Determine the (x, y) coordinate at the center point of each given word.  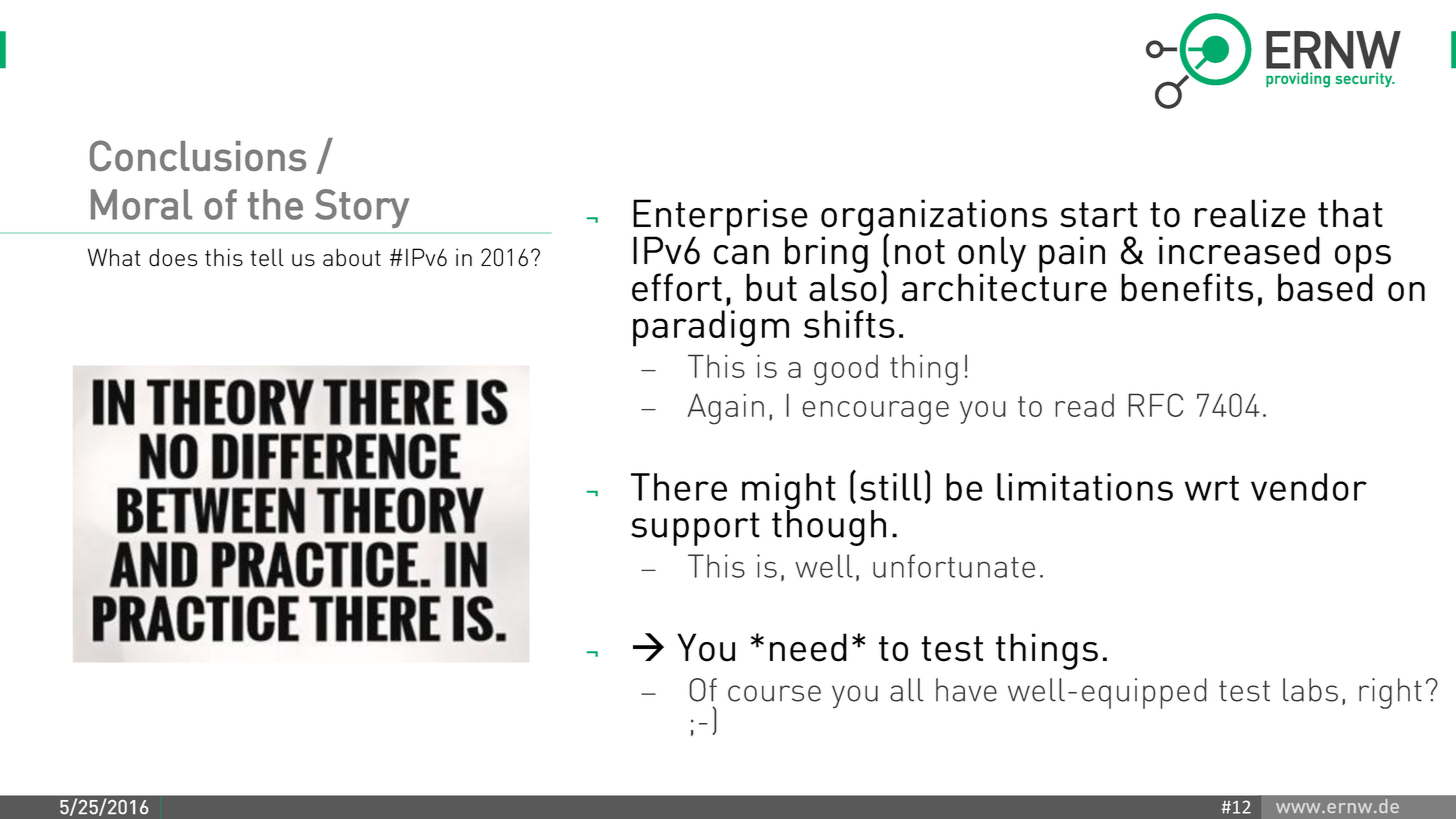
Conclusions (198, 155)
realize (1250, 213)
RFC (1155, 405)
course (774, 693)
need (808, 647)
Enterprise (720, 218)
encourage (875, 413)
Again (725, 409)
